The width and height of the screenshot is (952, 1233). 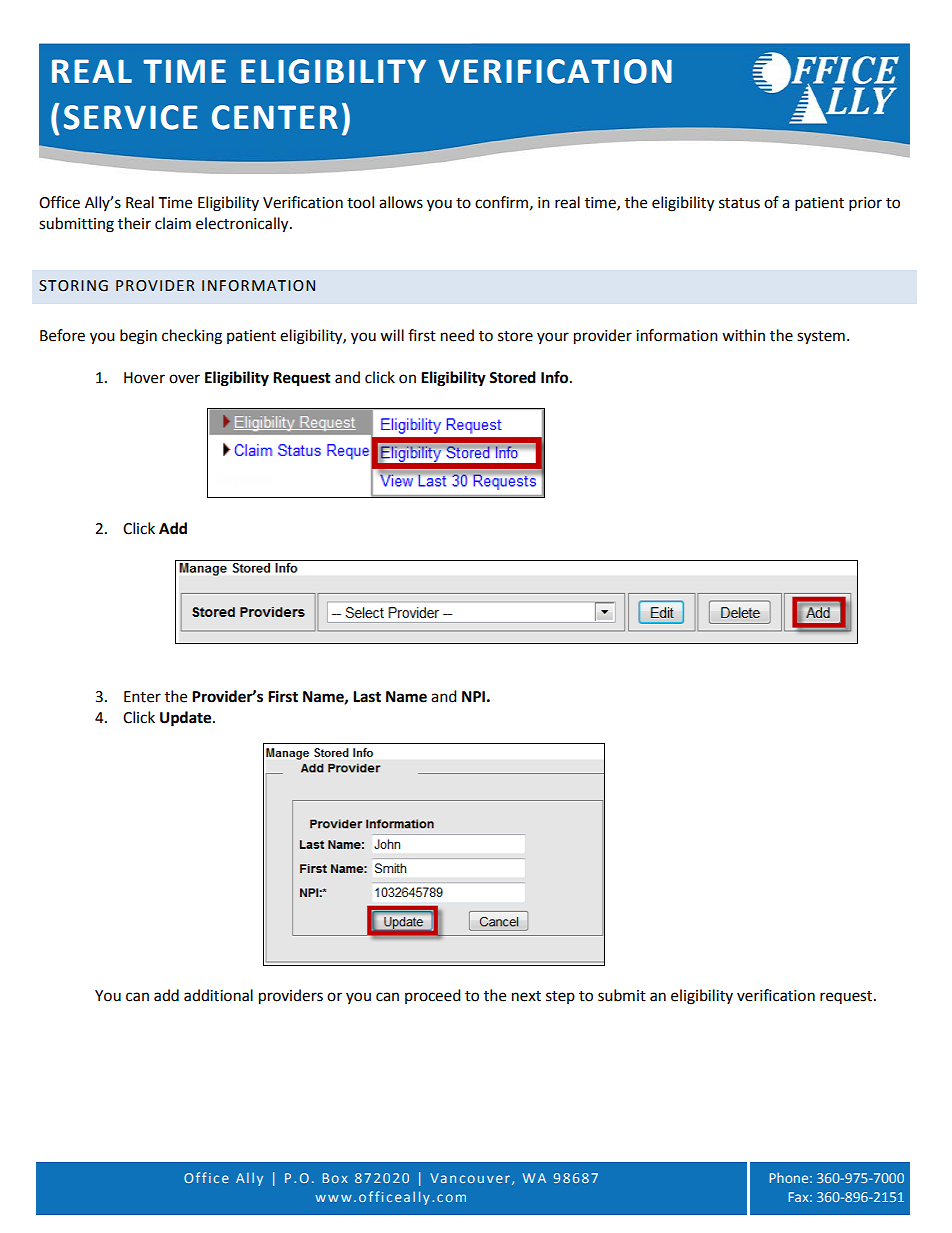 What do you see at coordinates (367, 697) in the screenshot?
I see `Last` at bounding box center [367, 697].
